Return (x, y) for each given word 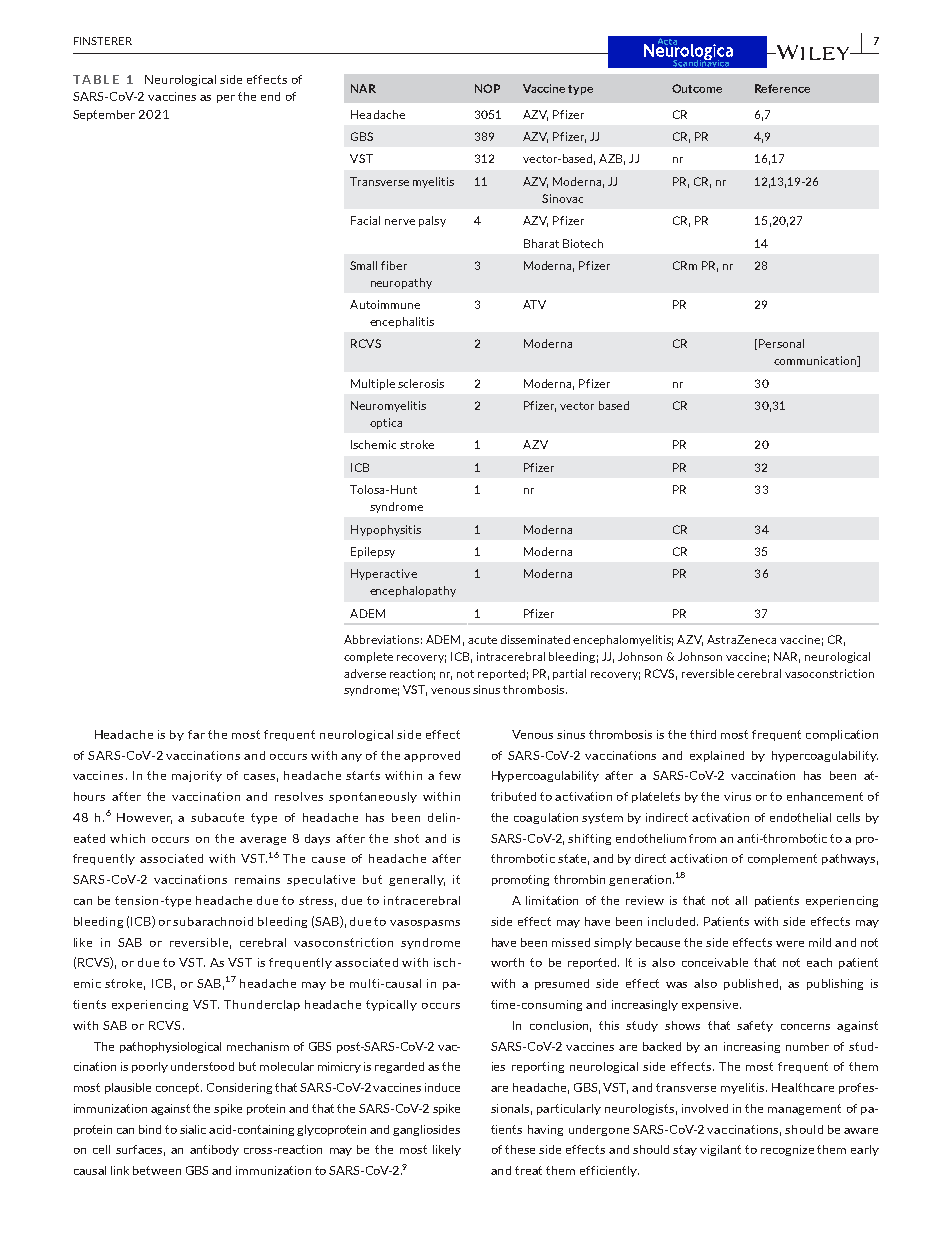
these (520, 1149)
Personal (781, 343)
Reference (782, 88)
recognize (787, 1150)
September (104, 115)
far (196, 734)
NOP (487, 88)
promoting (520, 880)
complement (782, 859)
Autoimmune (385, 304)
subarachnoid (213, 921)
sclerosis (421, 383)
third (703, 734)
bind (150, 1129)
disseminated (535, 639)
